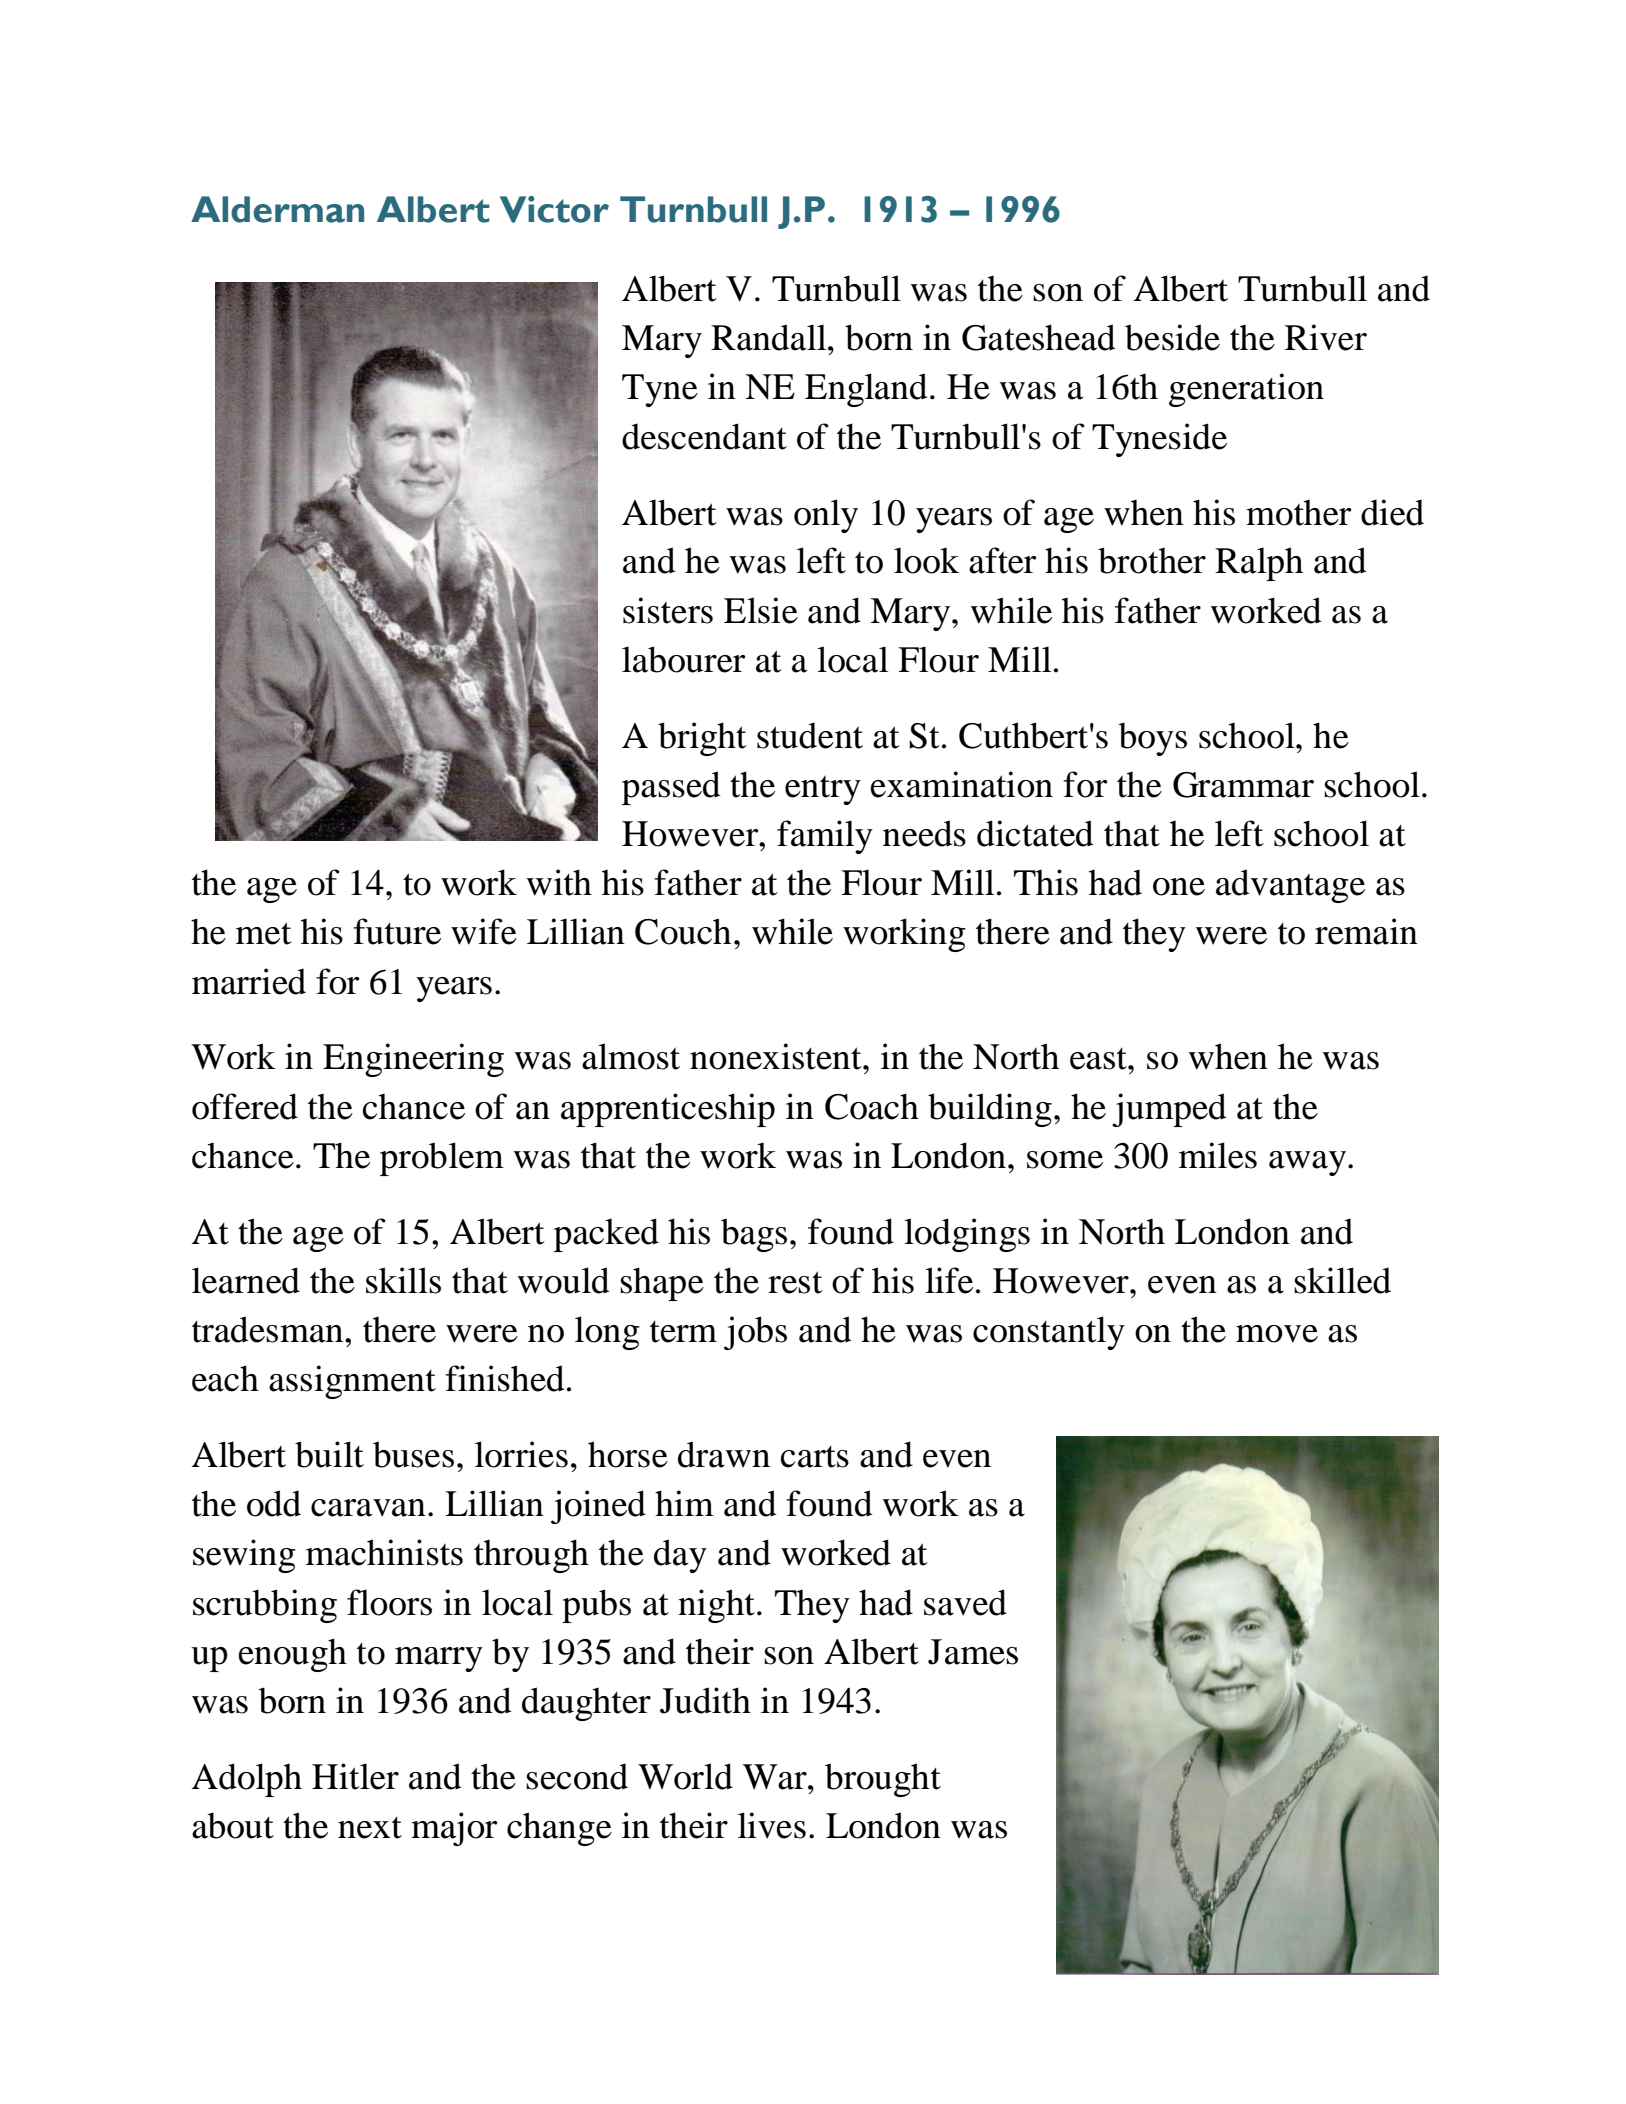 The image size is (1626, 2104). What do you see at coordinates (770, 337) in the screenshot?
I see `Randall` at bounding box center [770, 337].
